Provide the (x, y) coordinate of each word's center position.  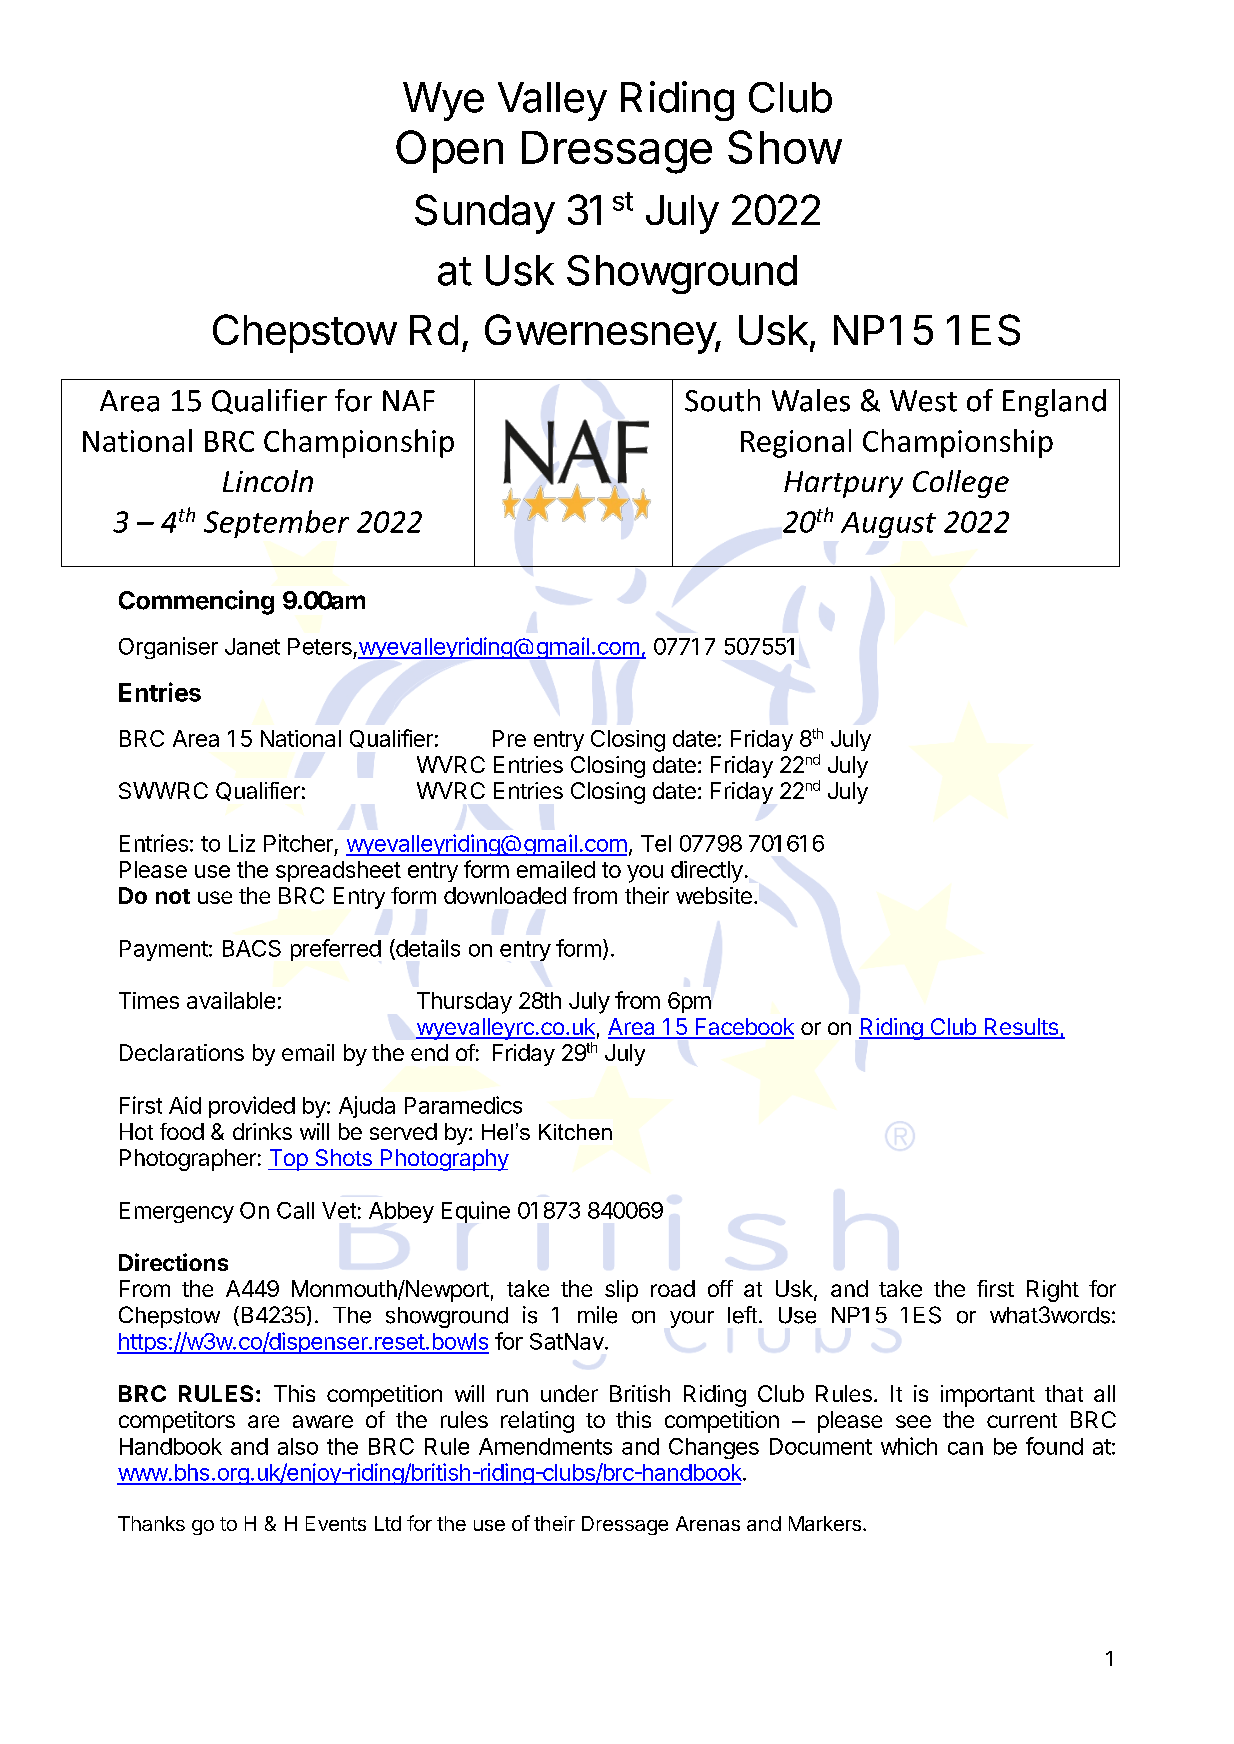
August (888, 525)
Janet (252, 646)
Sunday (485, 214)
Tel (656, 843)
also (298, 1446)
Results (1021, 1028)
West (923, 401)
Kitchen (575, 1132)
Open (449, 151)
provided (252, 1107)
